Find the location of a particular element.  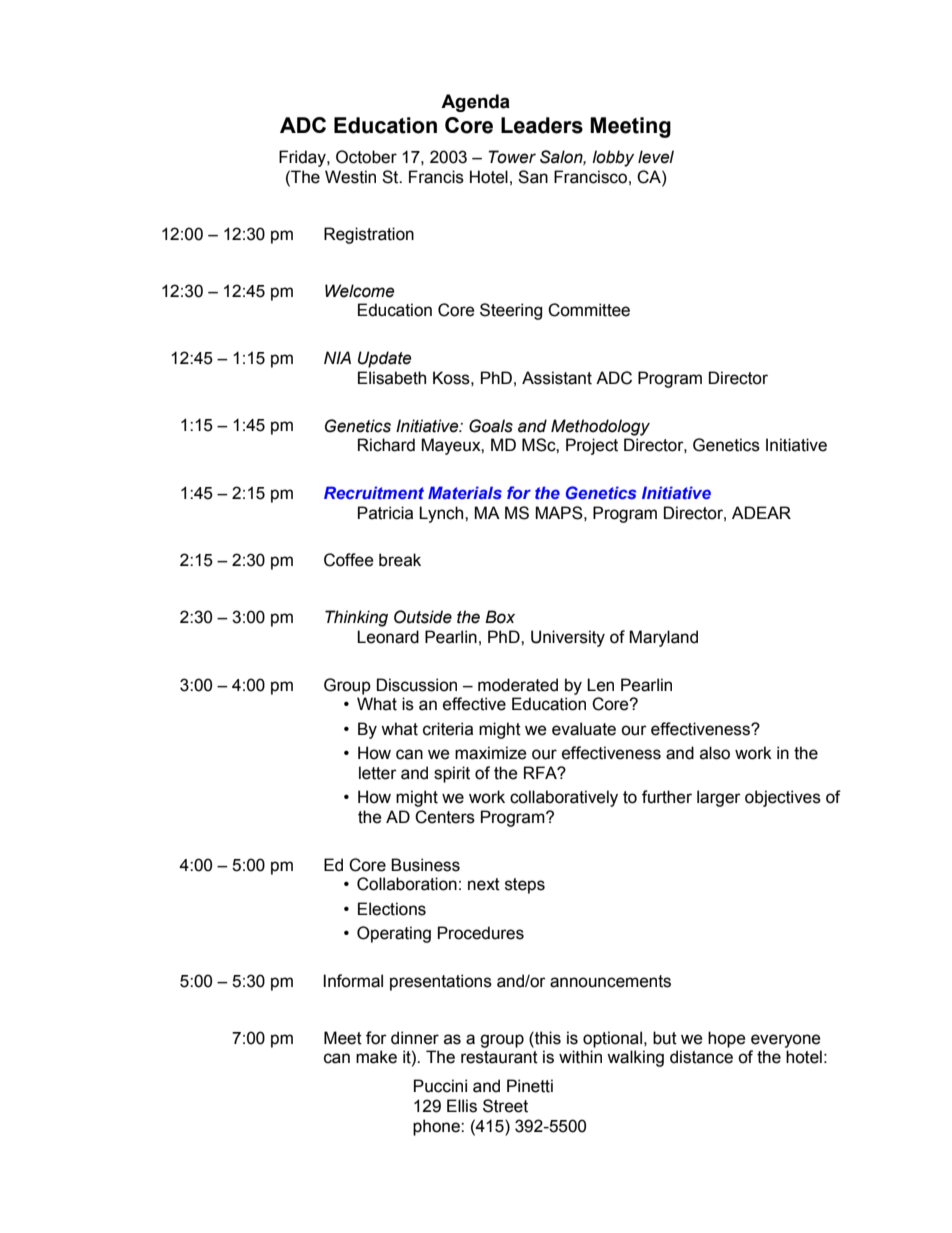

October is located at coordinates (366, 157).
